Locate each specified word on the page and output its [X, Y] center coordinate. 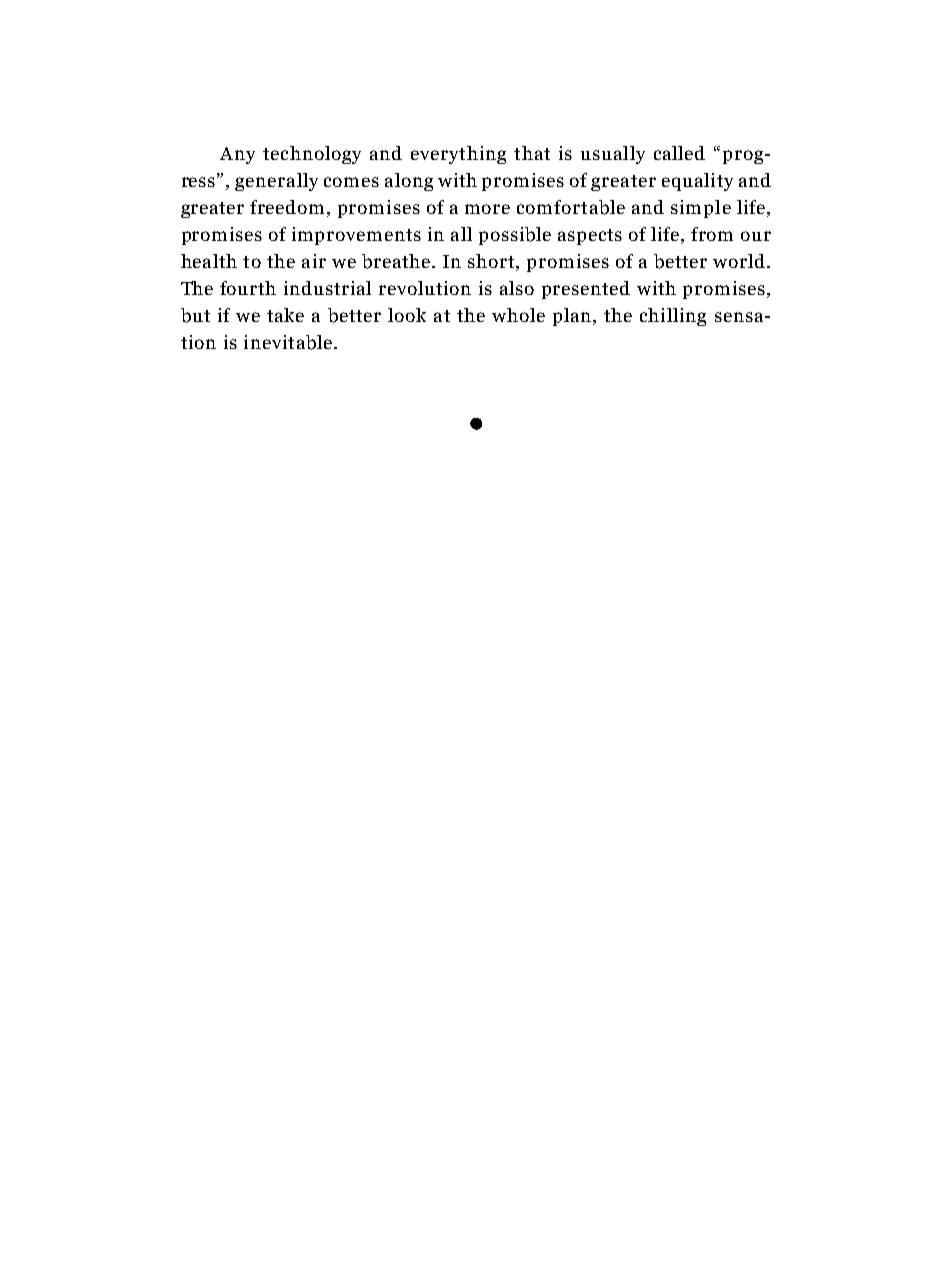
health [209, 261]
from [712, 234]
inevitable [289, 342]
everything [458, 155]
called [679, 153]
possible [515, 236]
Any [237, 155]
